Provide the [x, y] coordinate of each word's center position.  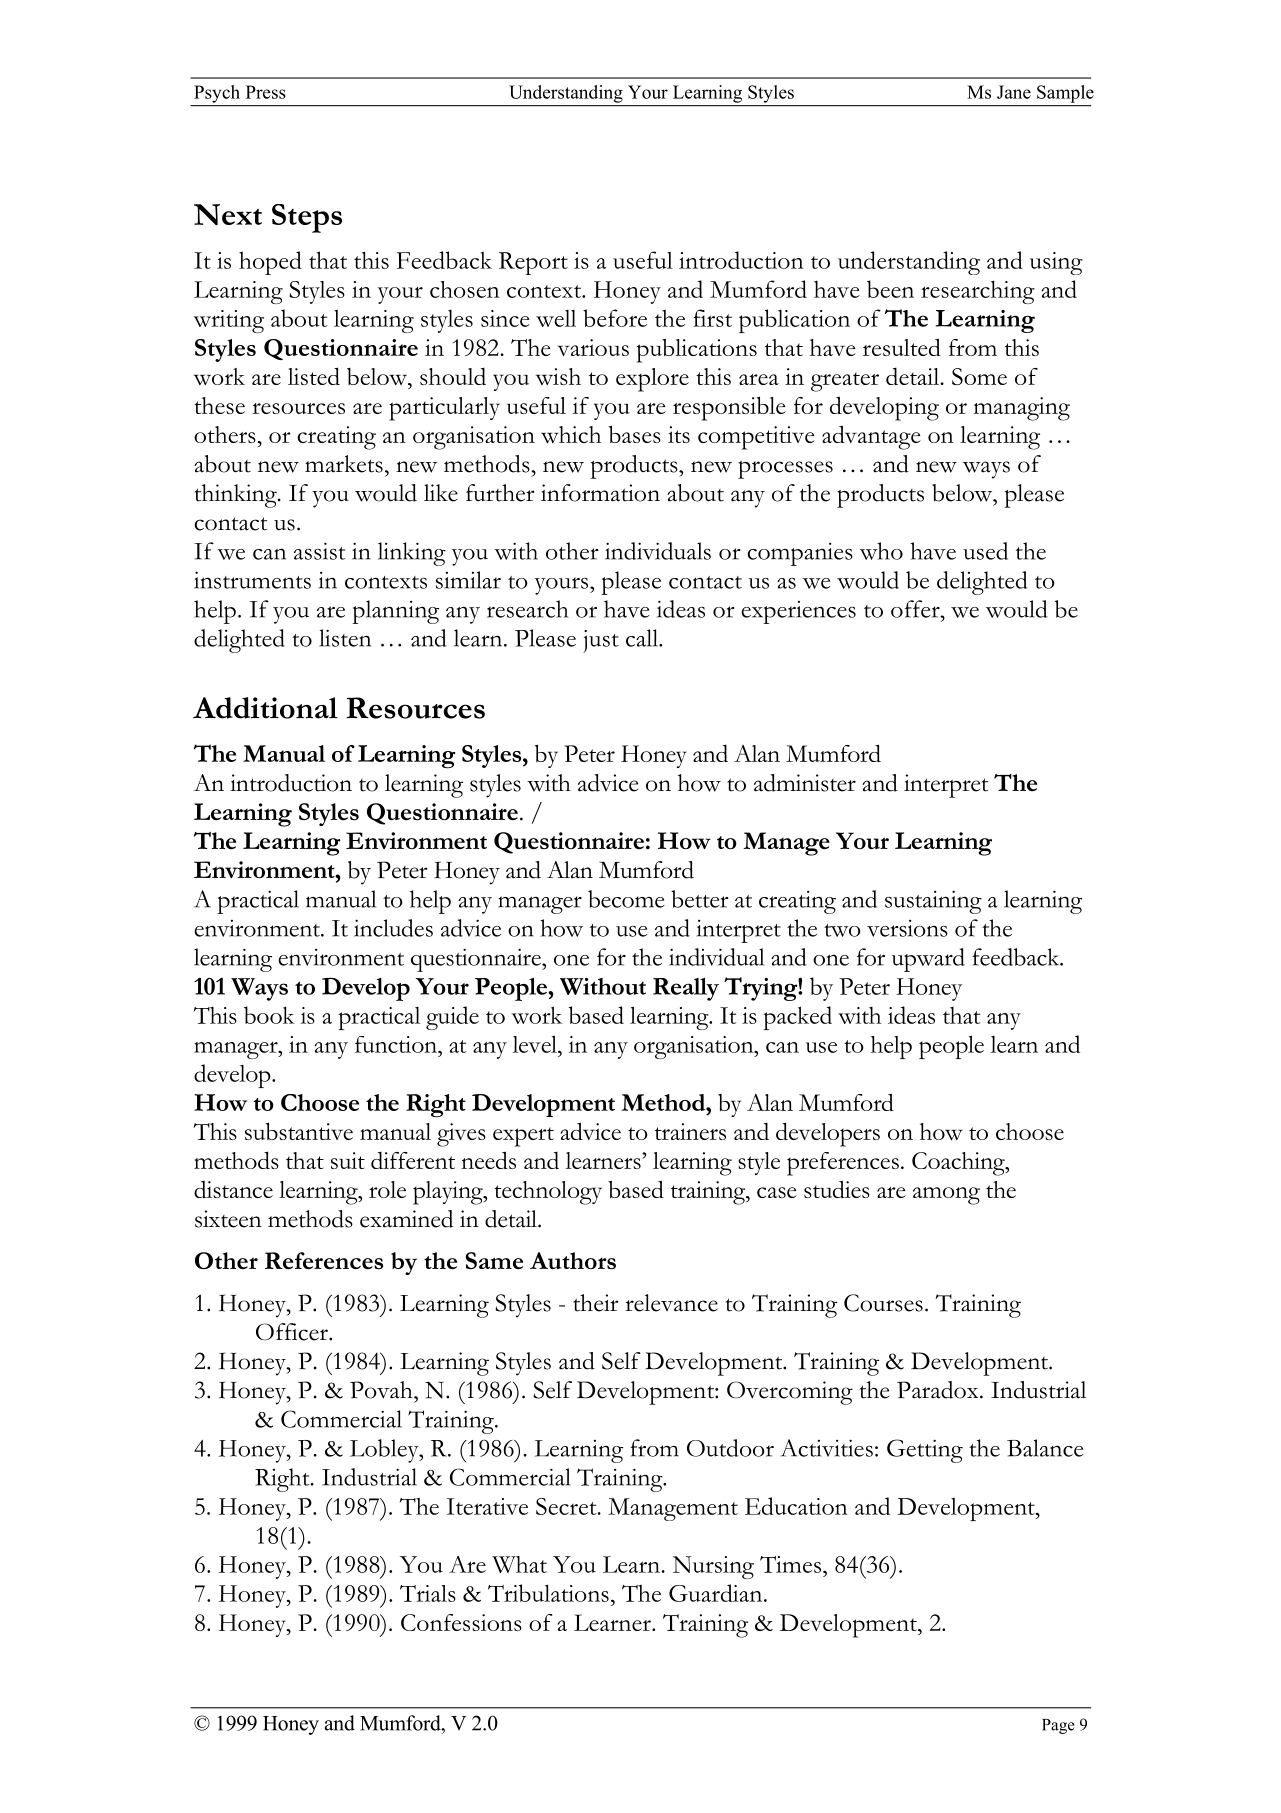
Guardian [717, 1593]
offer [916, 609]
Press [266, 92]
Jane [1014, 92]
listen [345, 638]
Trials [428, 1593]
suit [348, 1160]
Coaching [959, 1164]
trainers [690, 1131]
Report [533, 263]
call [643, 638]
